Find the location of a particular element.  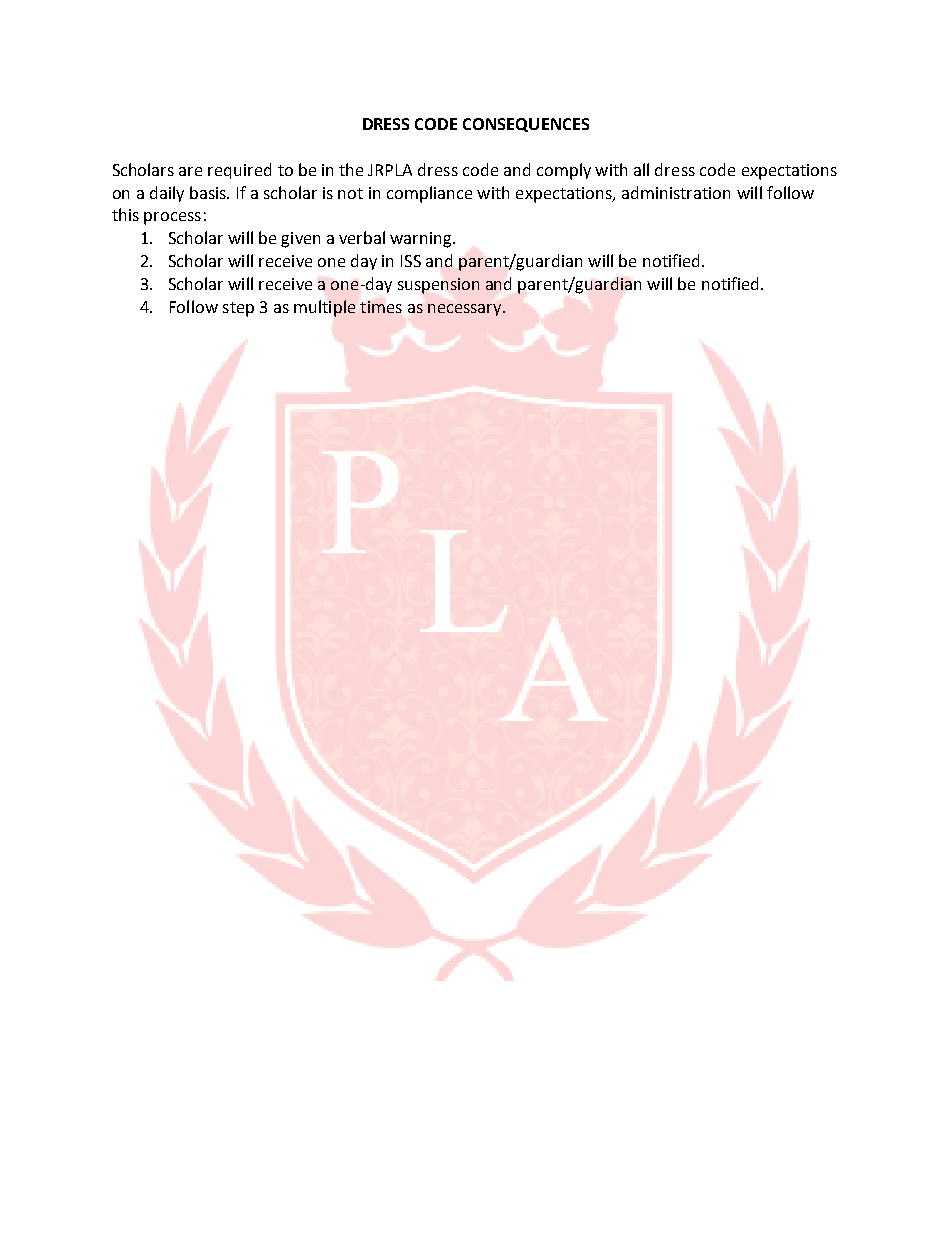

times is located at coordinates (381, 307).
